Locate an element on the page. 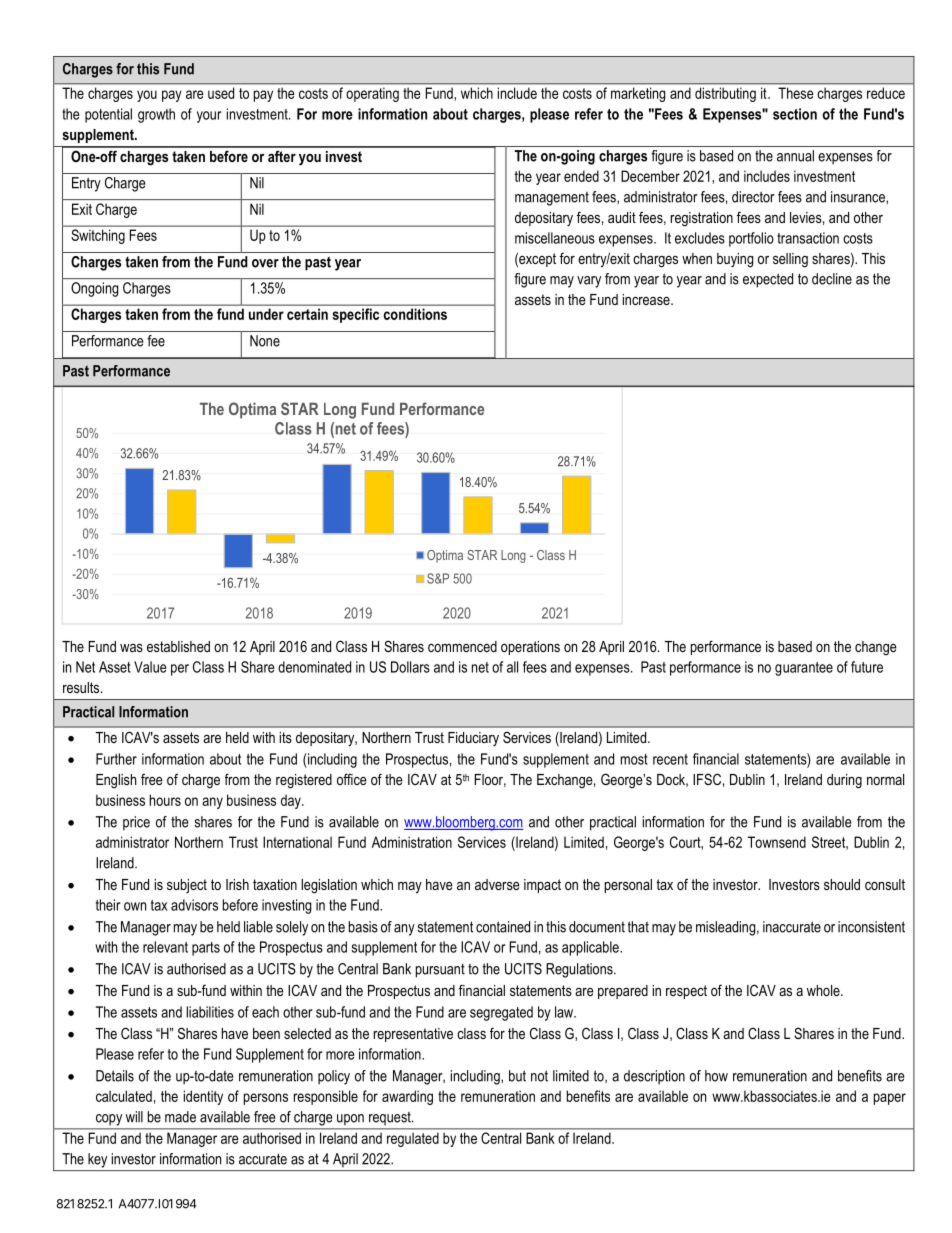 This image has height=1233, width=952. established is located at coordinates (178, 646).
